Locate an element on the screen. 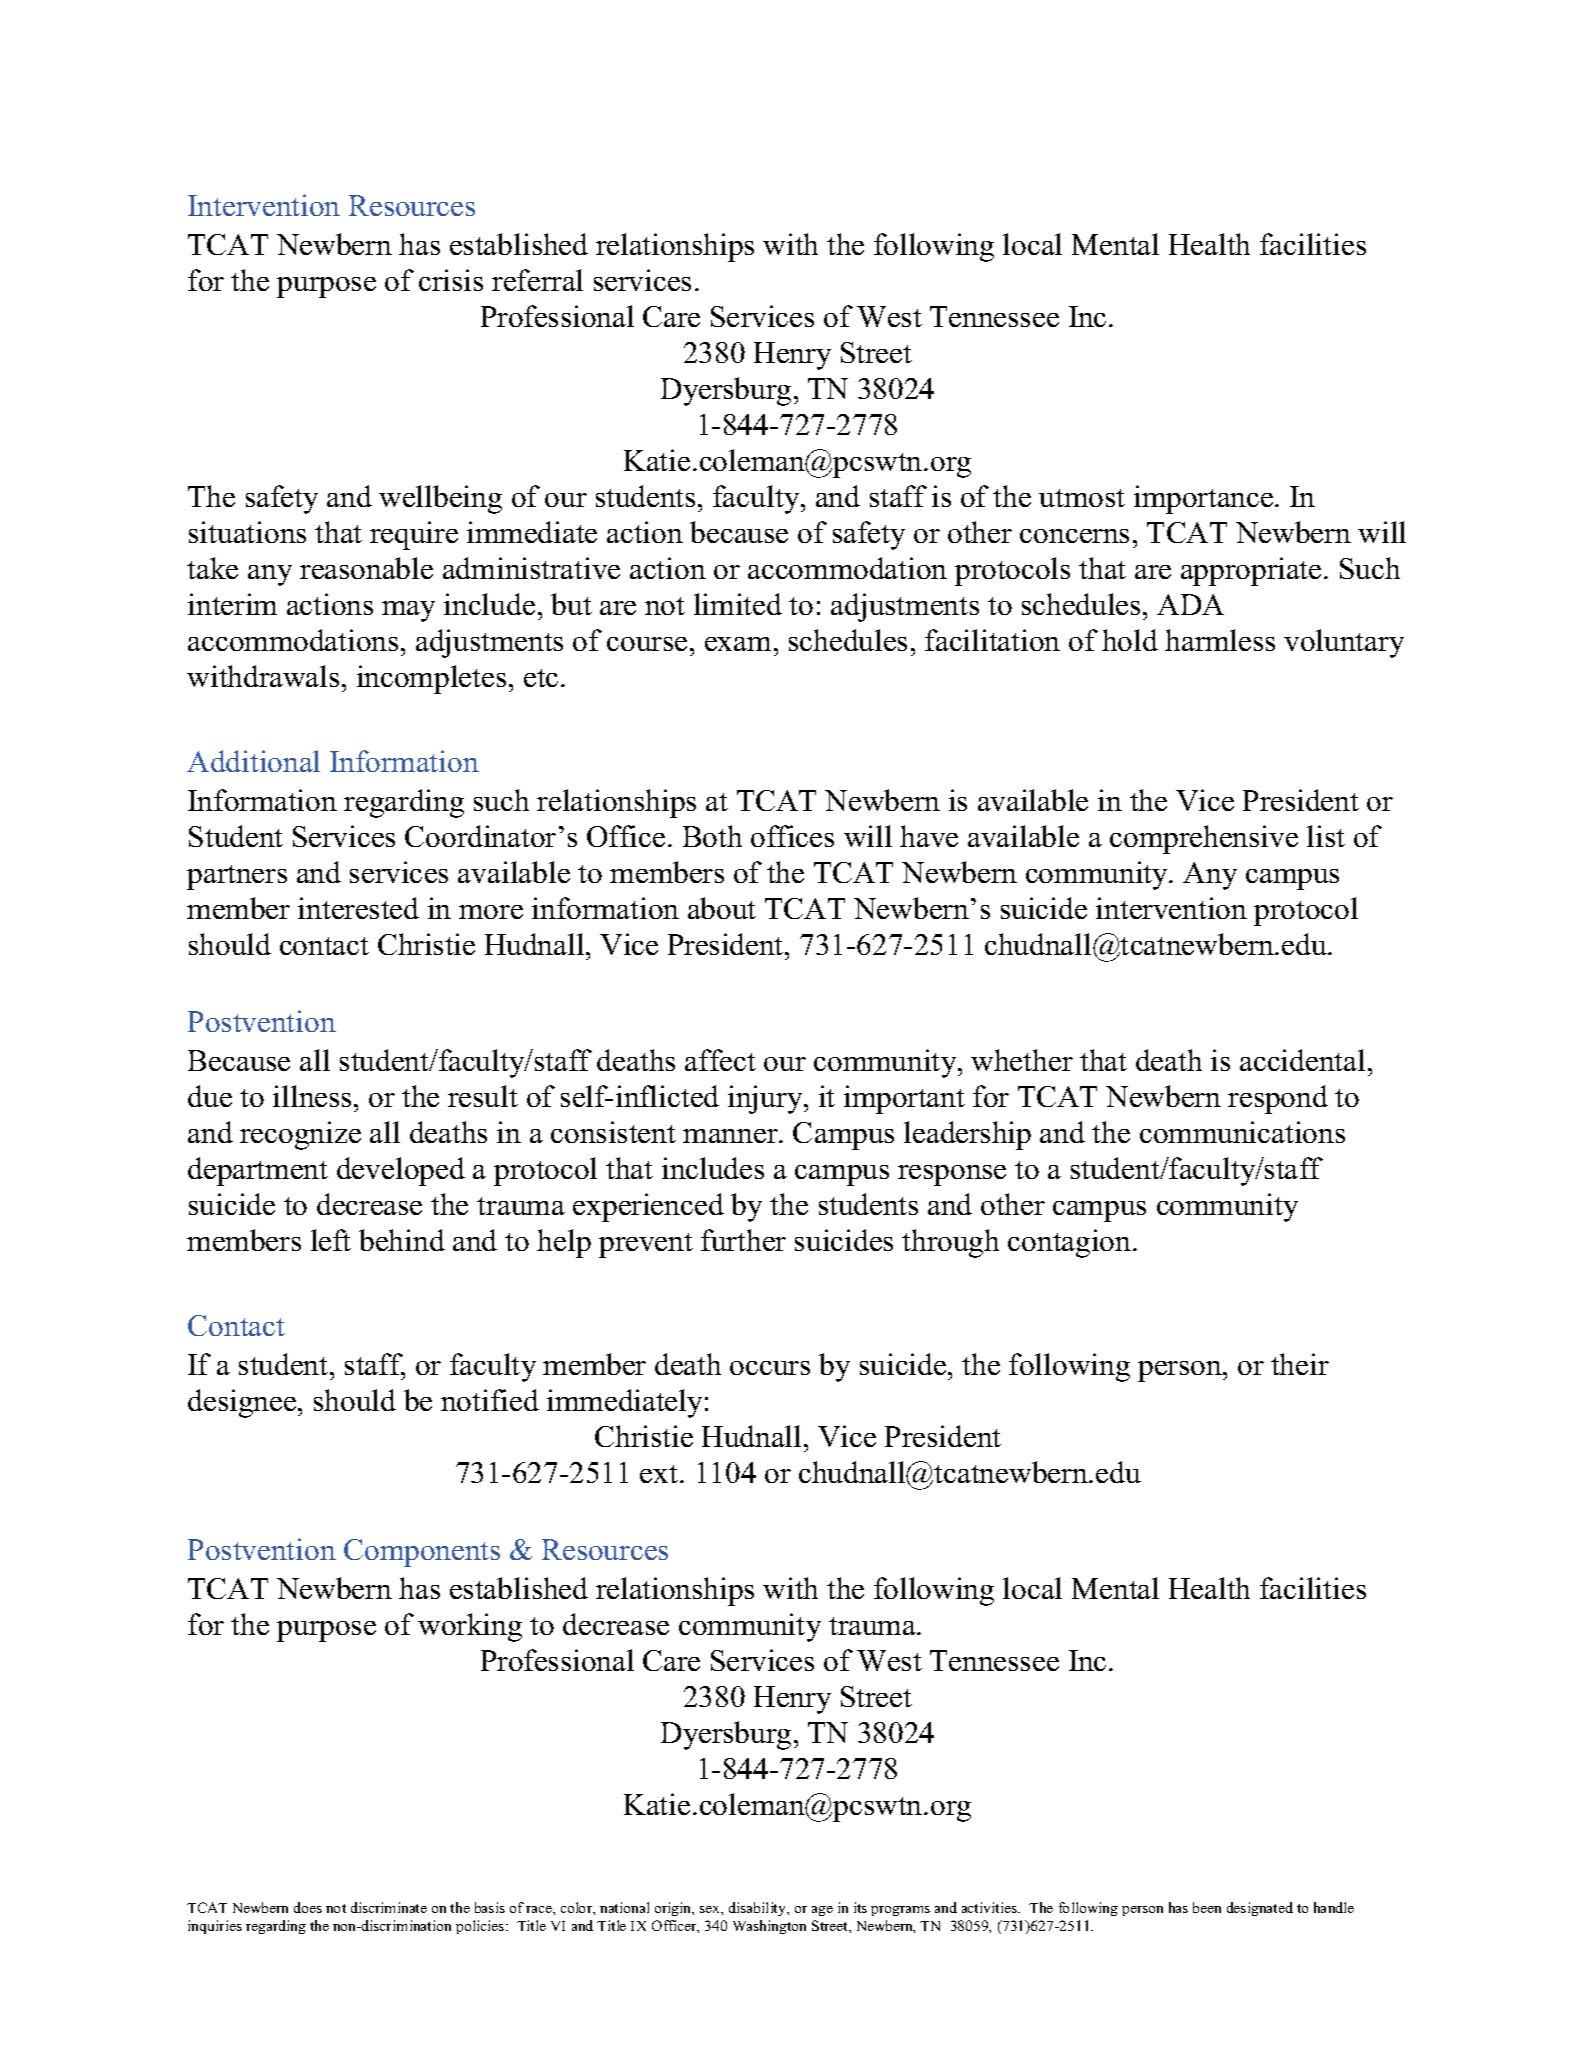 The image size is (1596, 2065). referral is located at coordinates (537, 280).
